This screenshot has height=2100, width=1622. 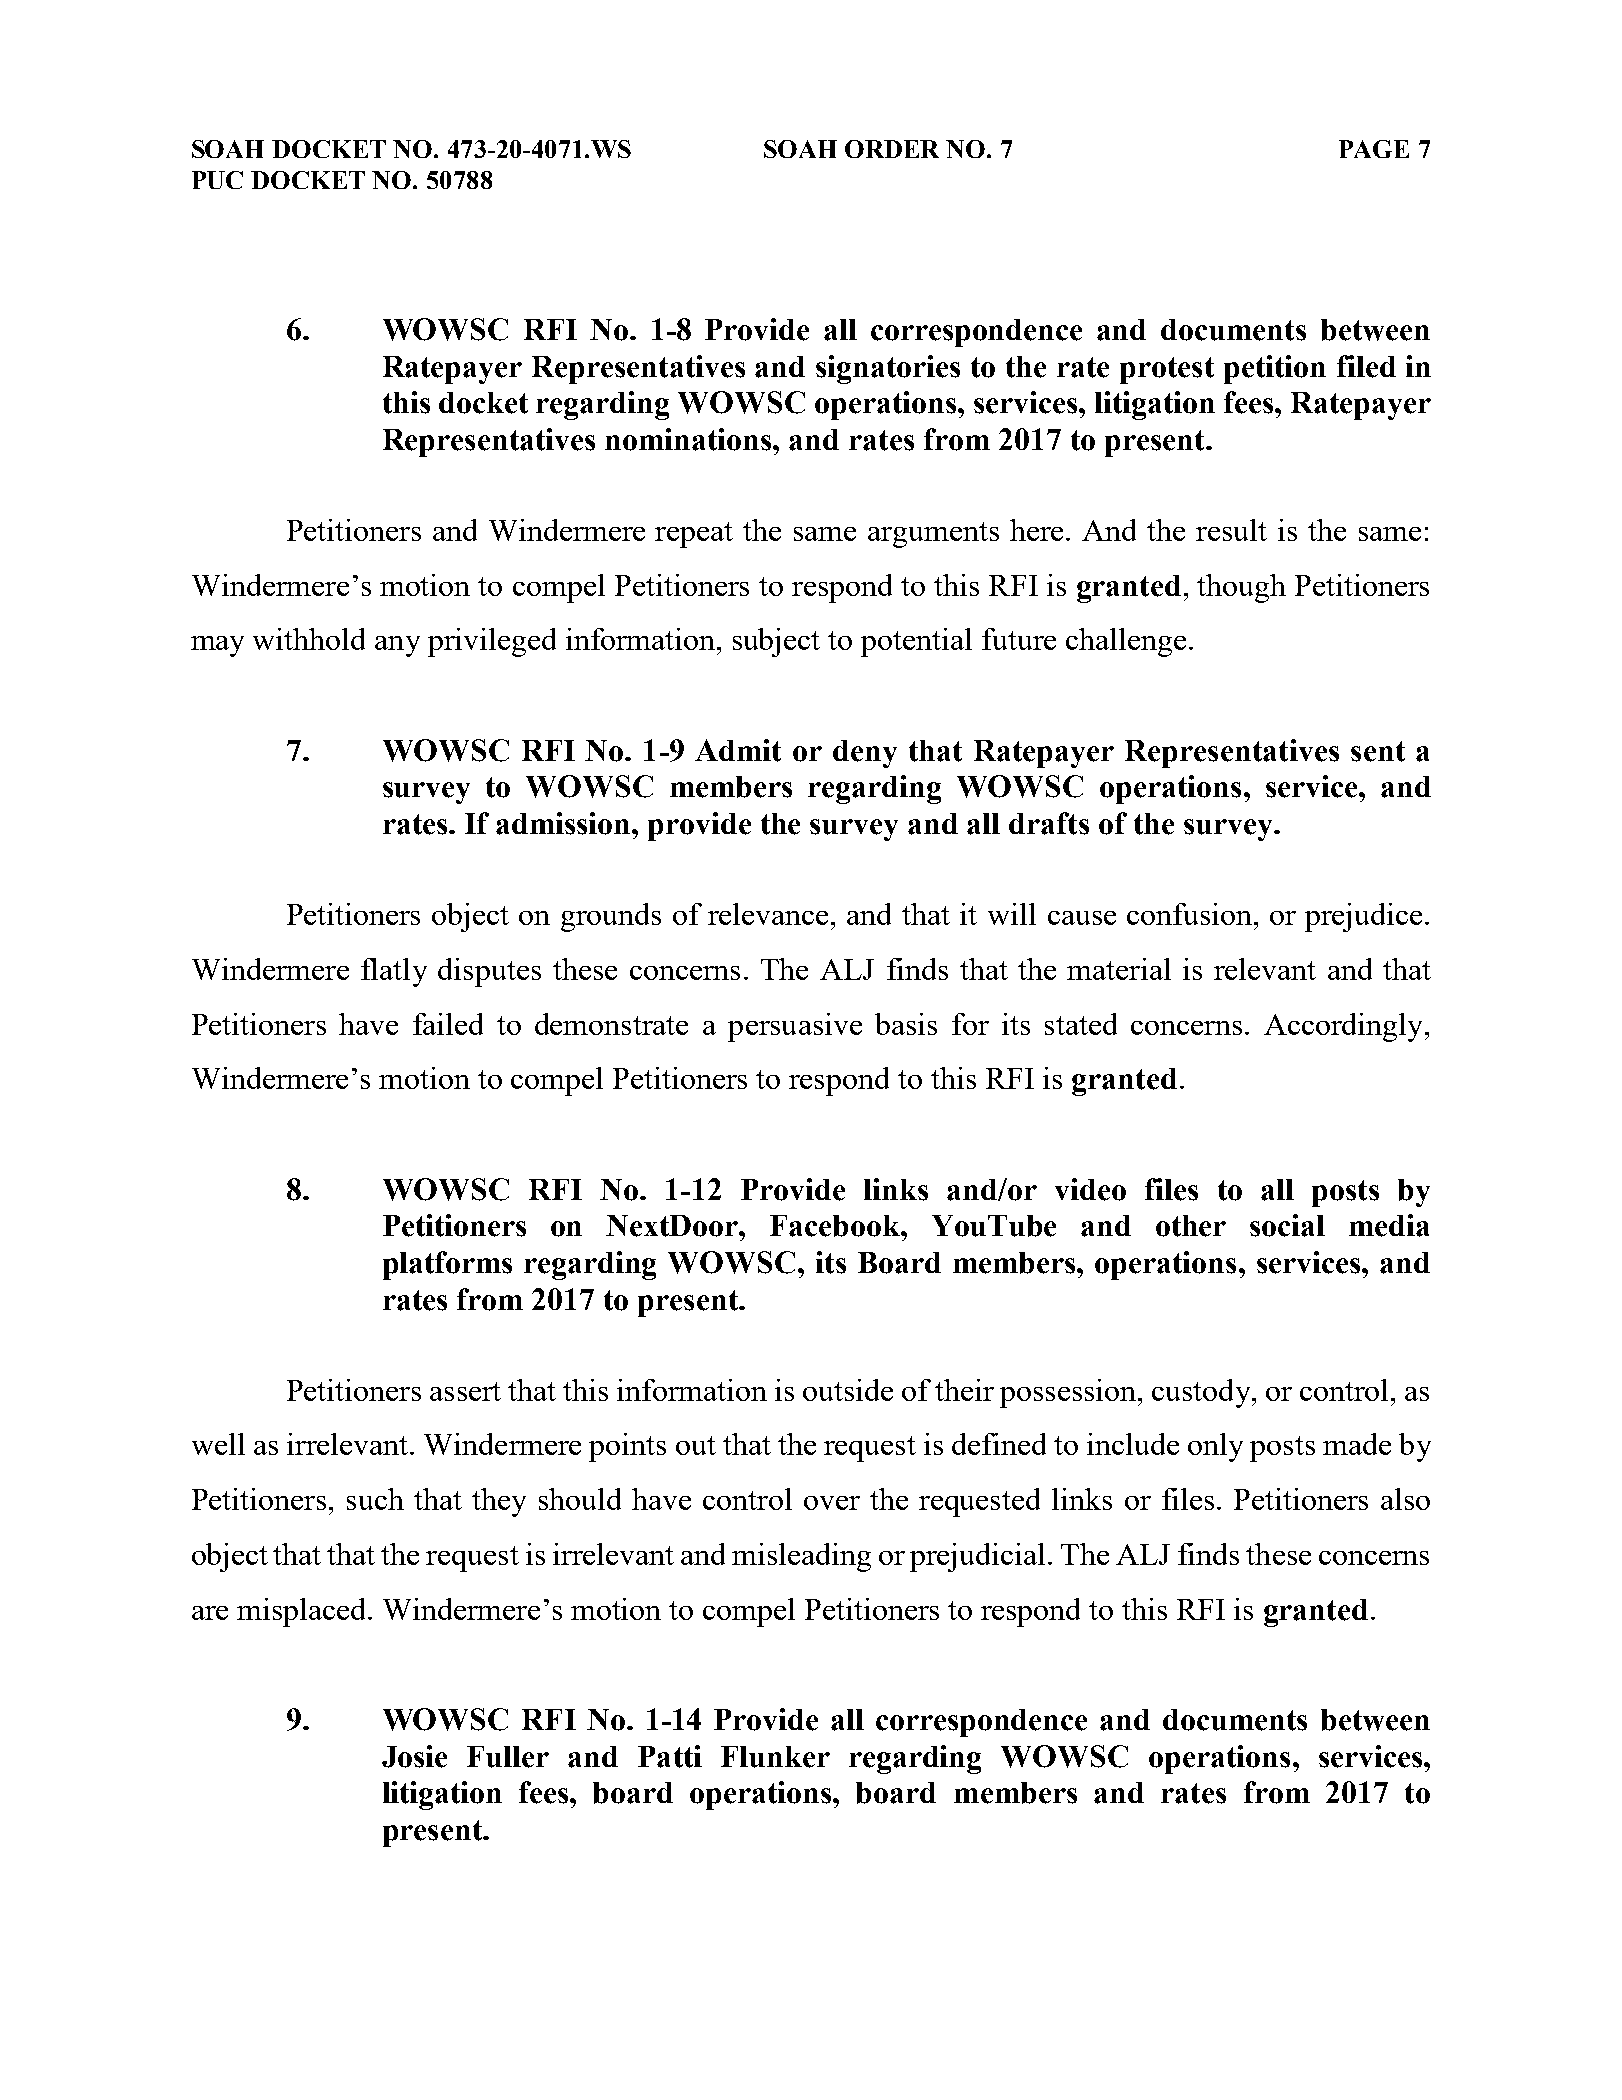 I want to click on custody, so click(x=1202, y=1393).
